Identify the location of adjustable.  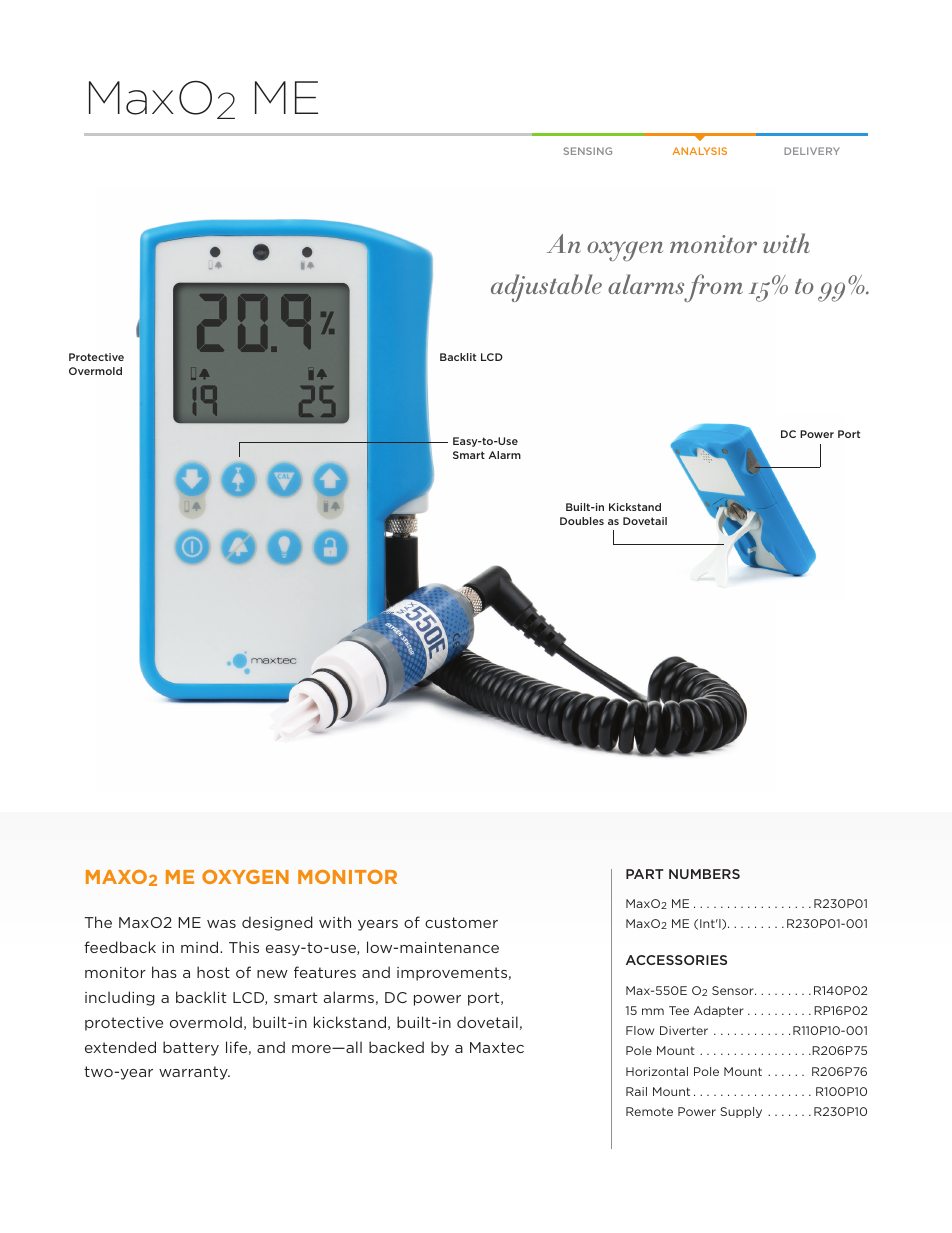
(546, 288).
